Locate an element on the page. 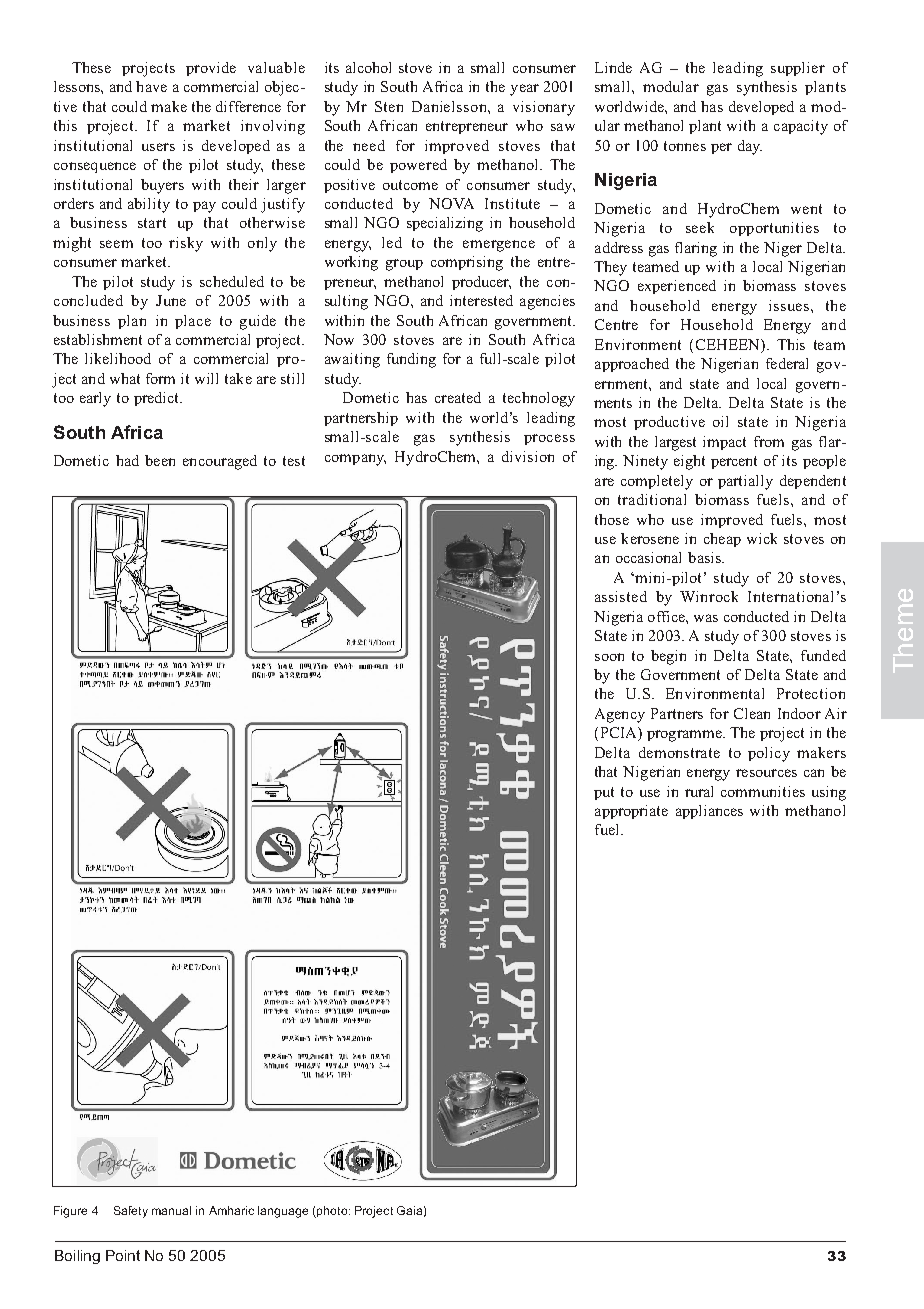 This page has width=924, height=1309. soon is located at coordinates (609, 657).
